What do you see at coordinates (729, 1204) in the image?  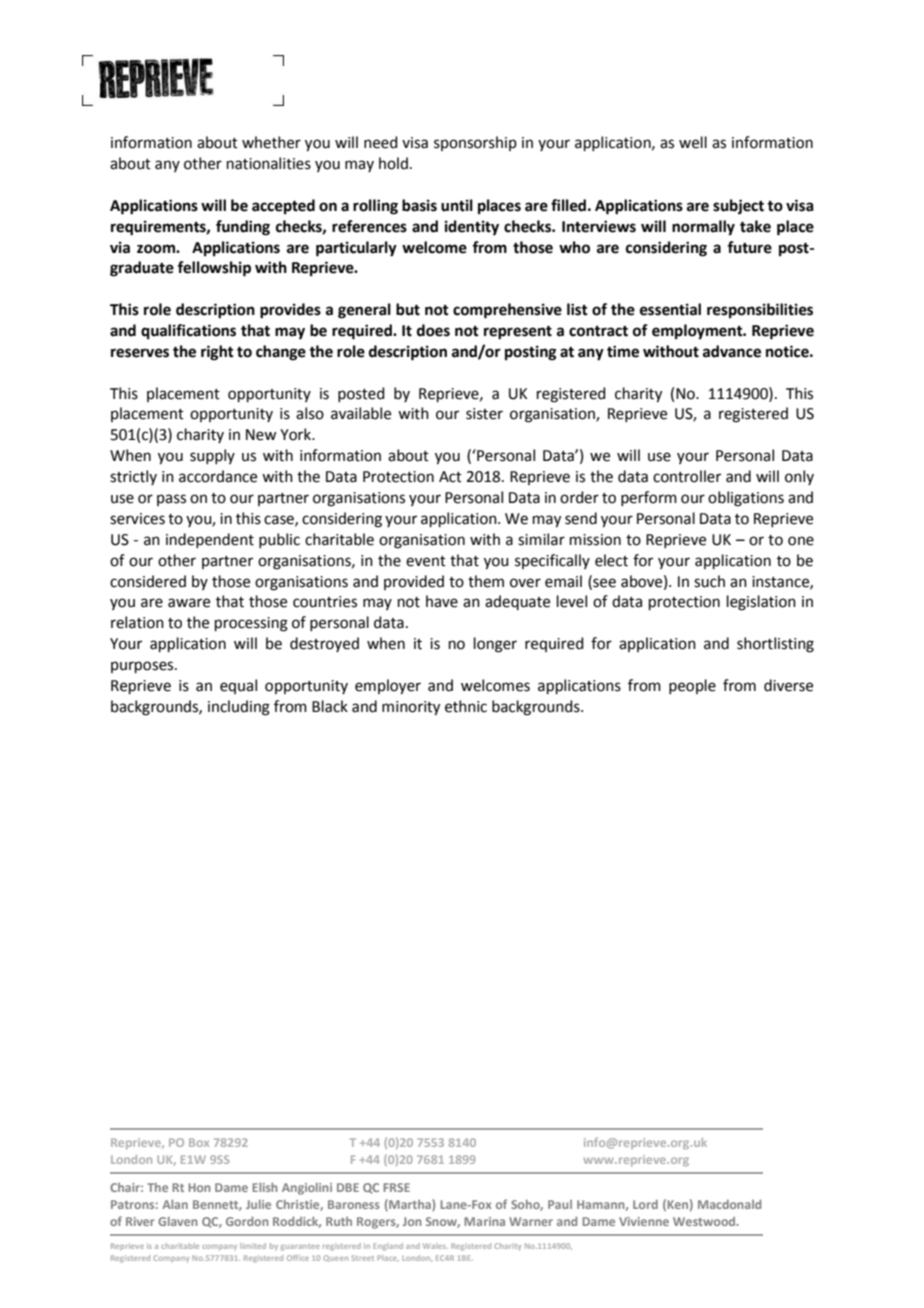 I see `Macdonald` at bounding box center [729, 1204].
